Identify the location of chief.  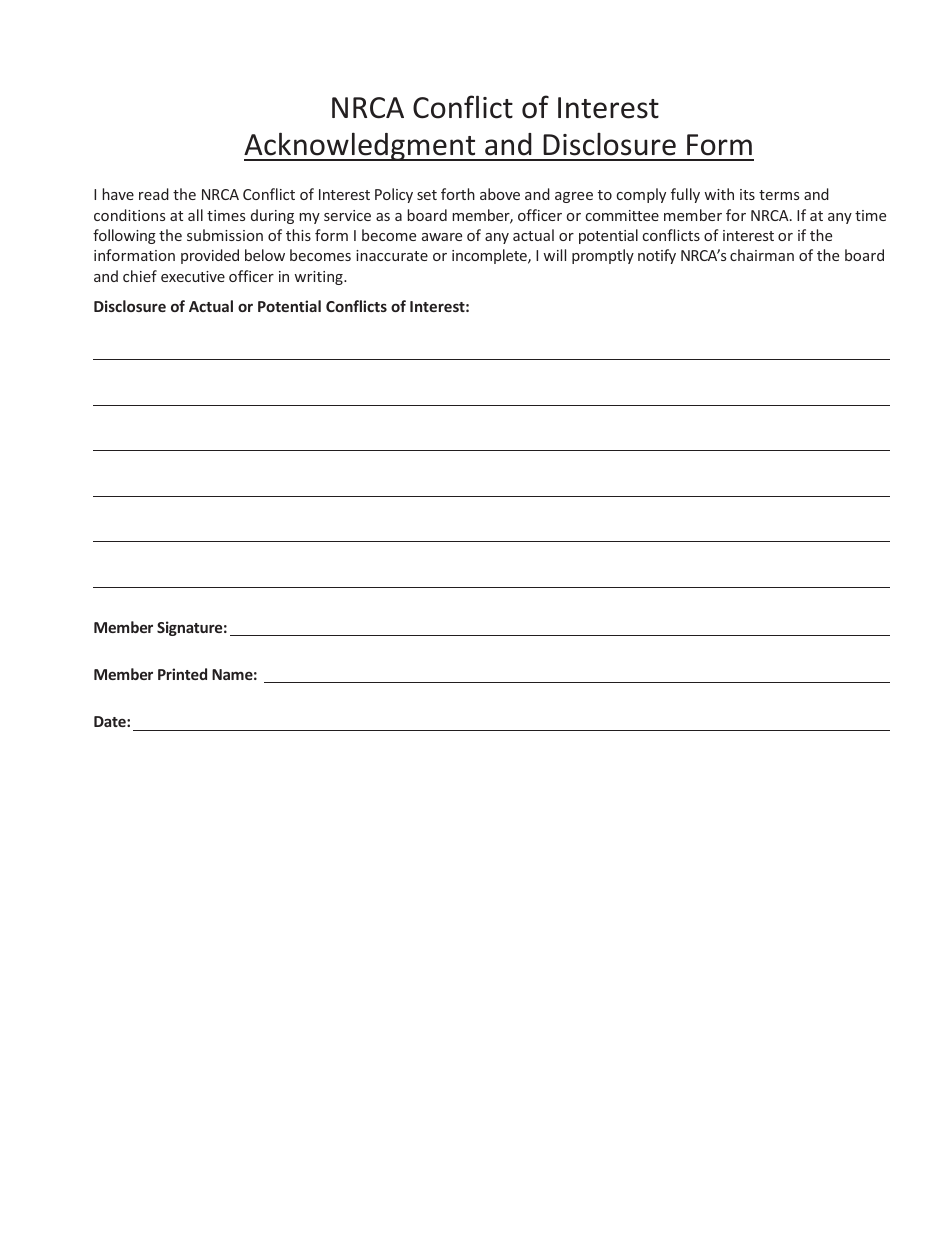
(140, 276).
